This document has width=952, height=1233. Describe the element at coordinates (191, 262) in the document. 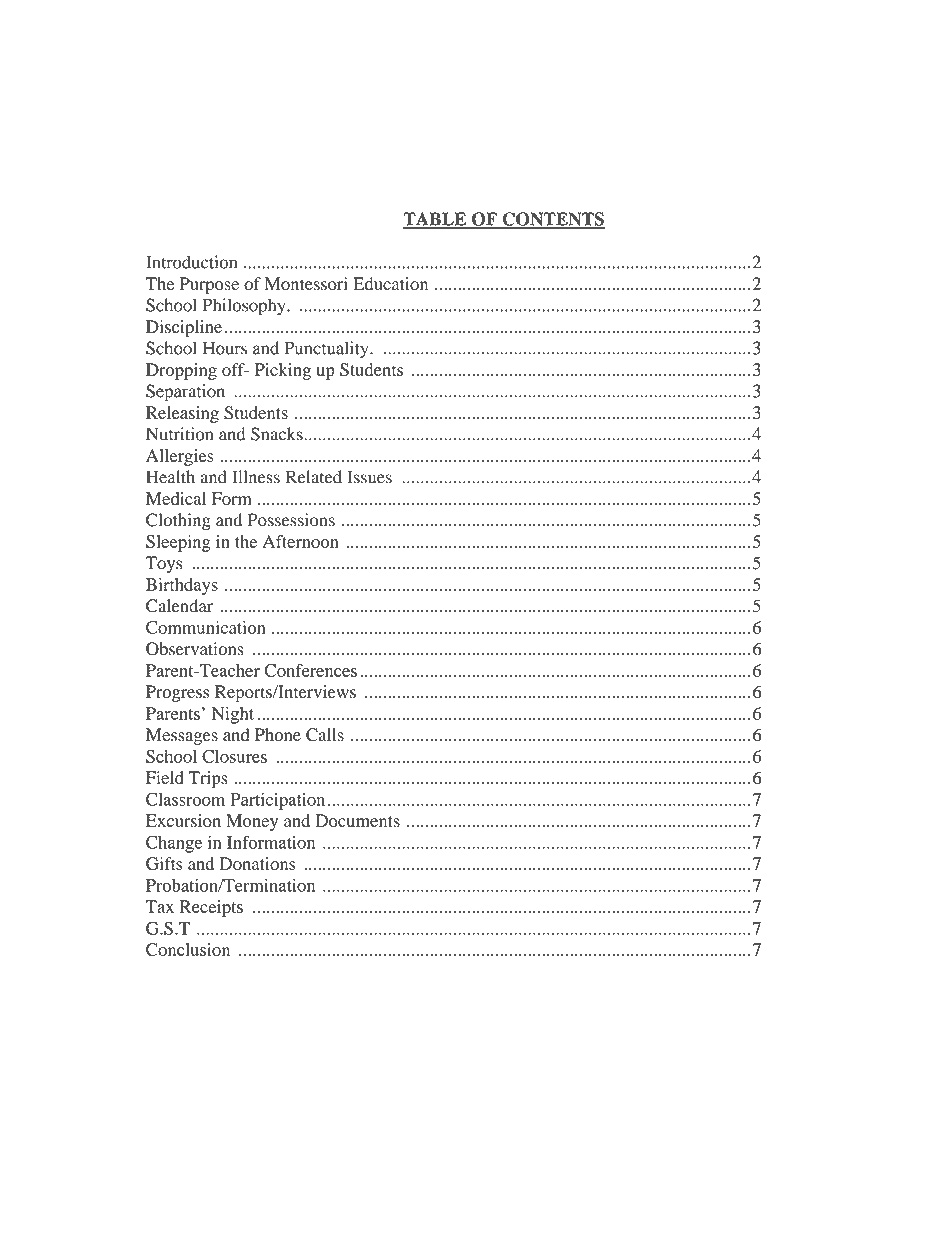

I see `Introduction` at that location.
